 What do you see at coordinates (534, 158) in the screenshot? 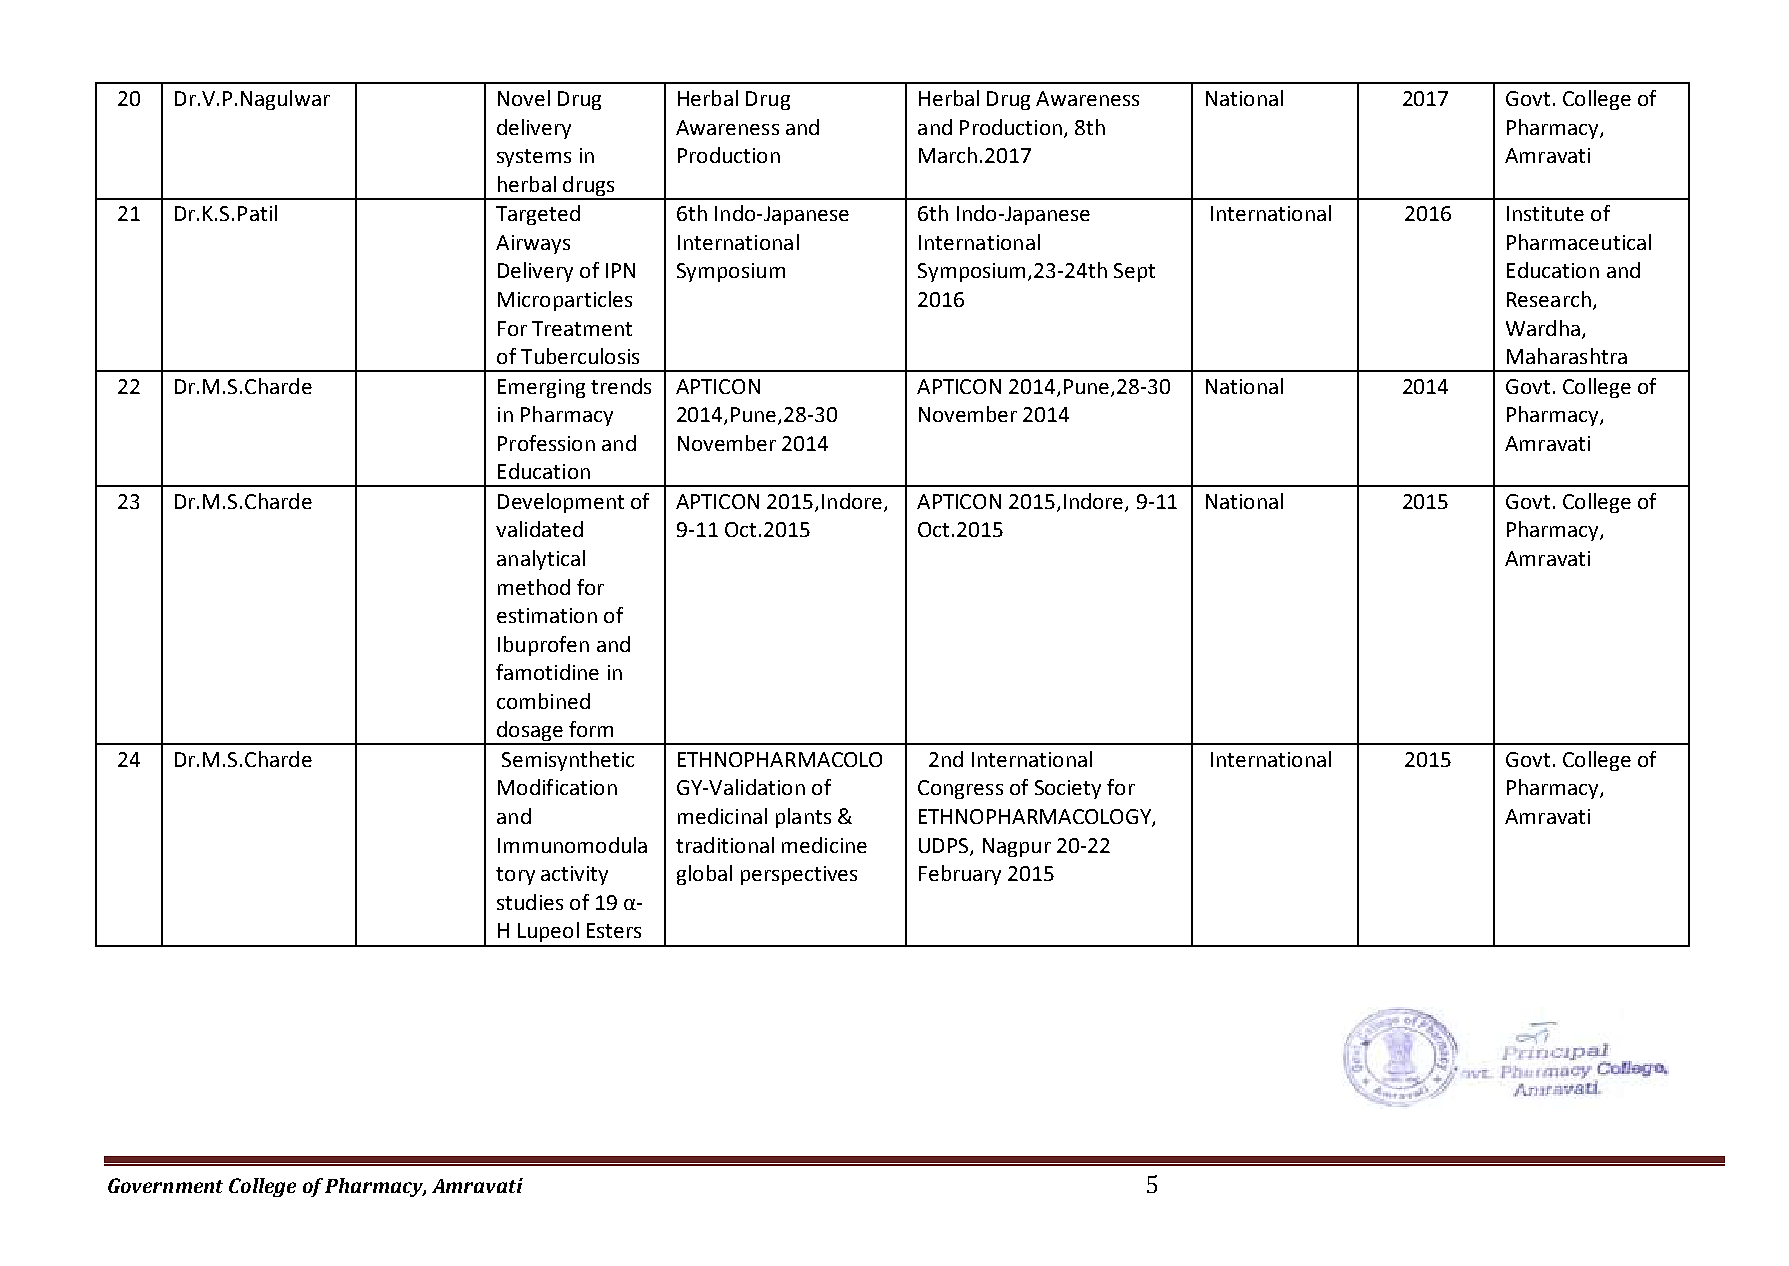
I see `systems` at bounding box center [534, 158].
